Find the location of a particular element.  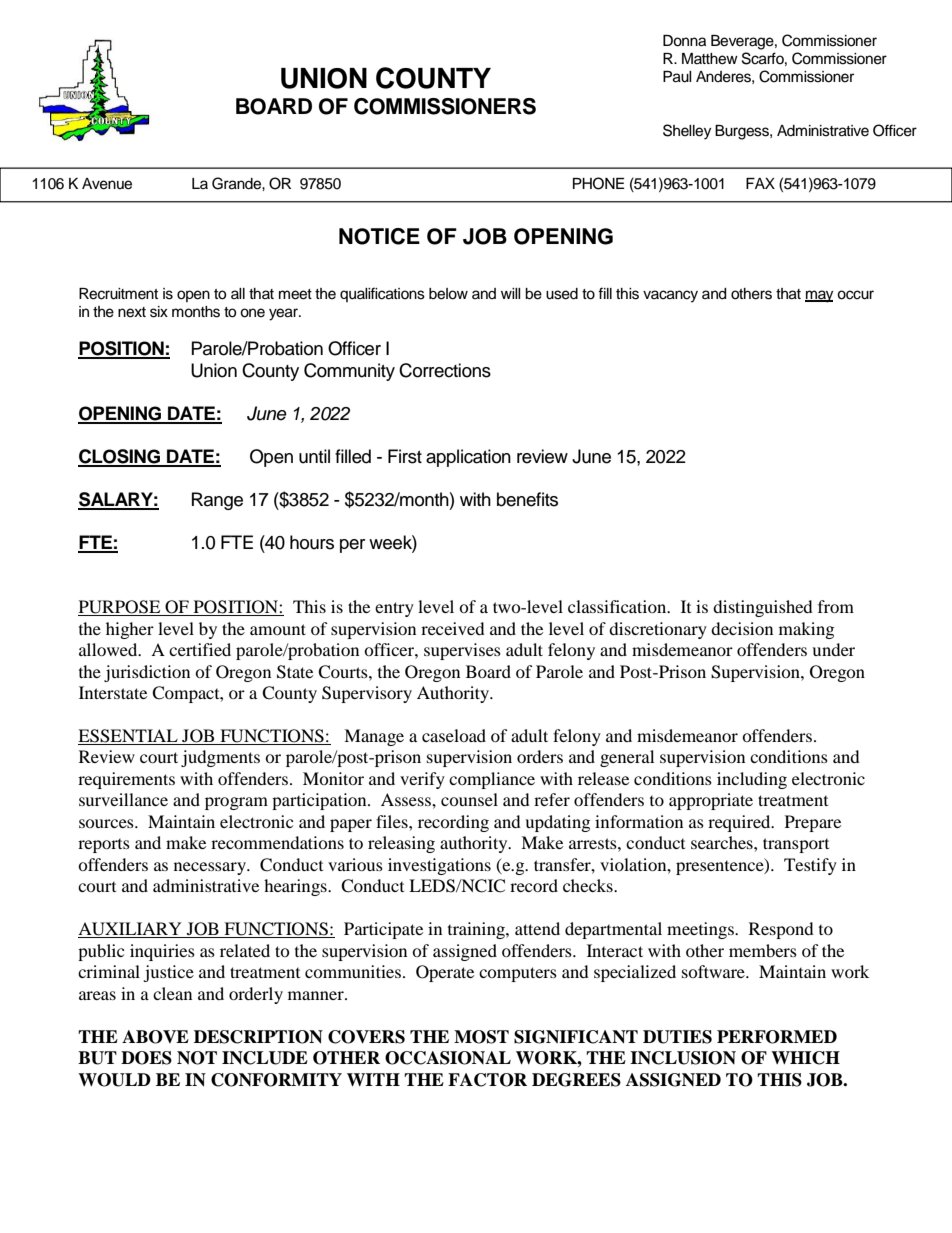

may is located at coordinates (819, 296).
